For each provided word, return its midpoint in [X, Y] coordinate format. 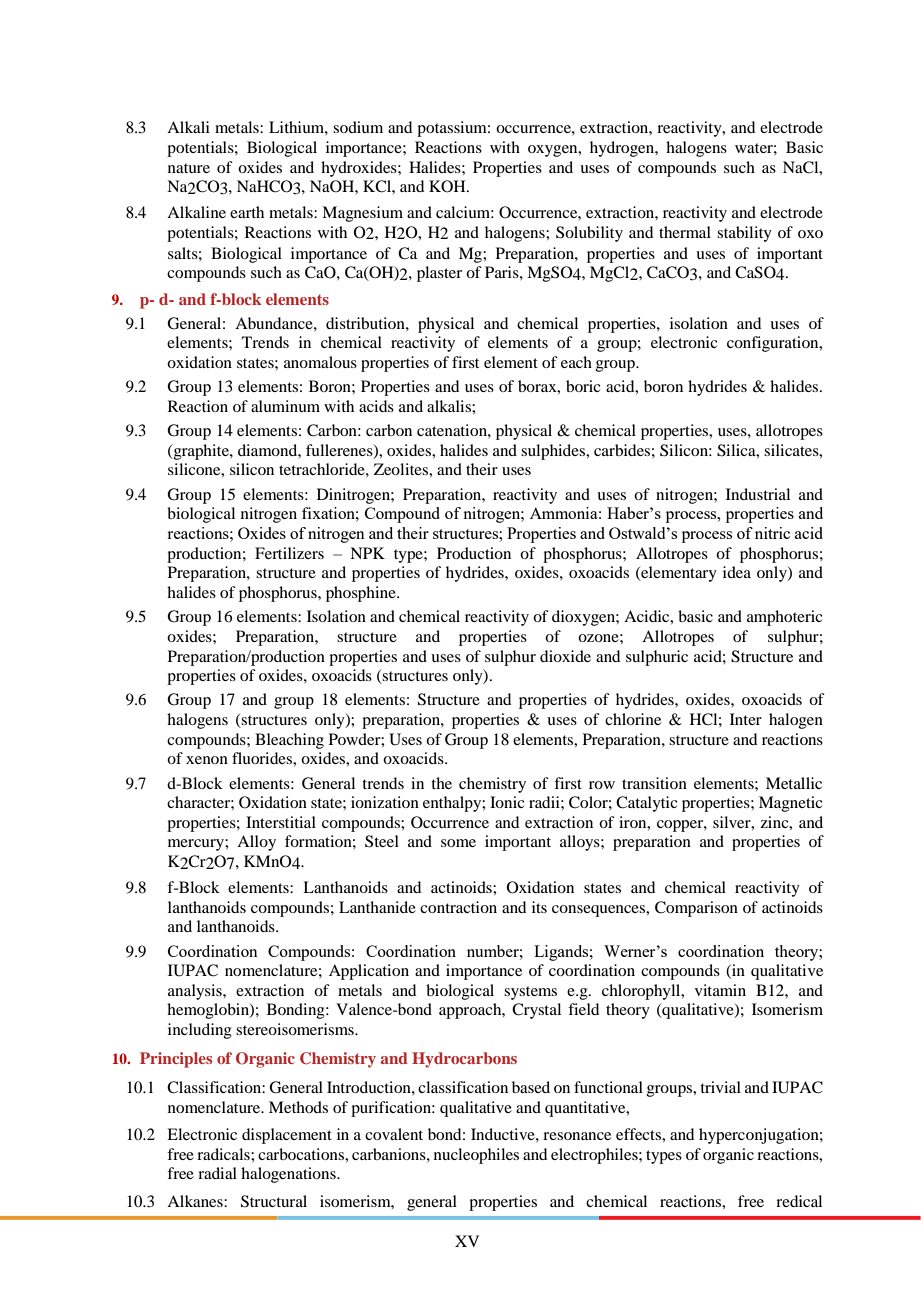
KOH [448, 186]
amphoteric [784, 618]
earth [247, 212]
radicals [224, 1154]
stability [744, 234]
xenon [207, 760]
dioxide [565, 656]
